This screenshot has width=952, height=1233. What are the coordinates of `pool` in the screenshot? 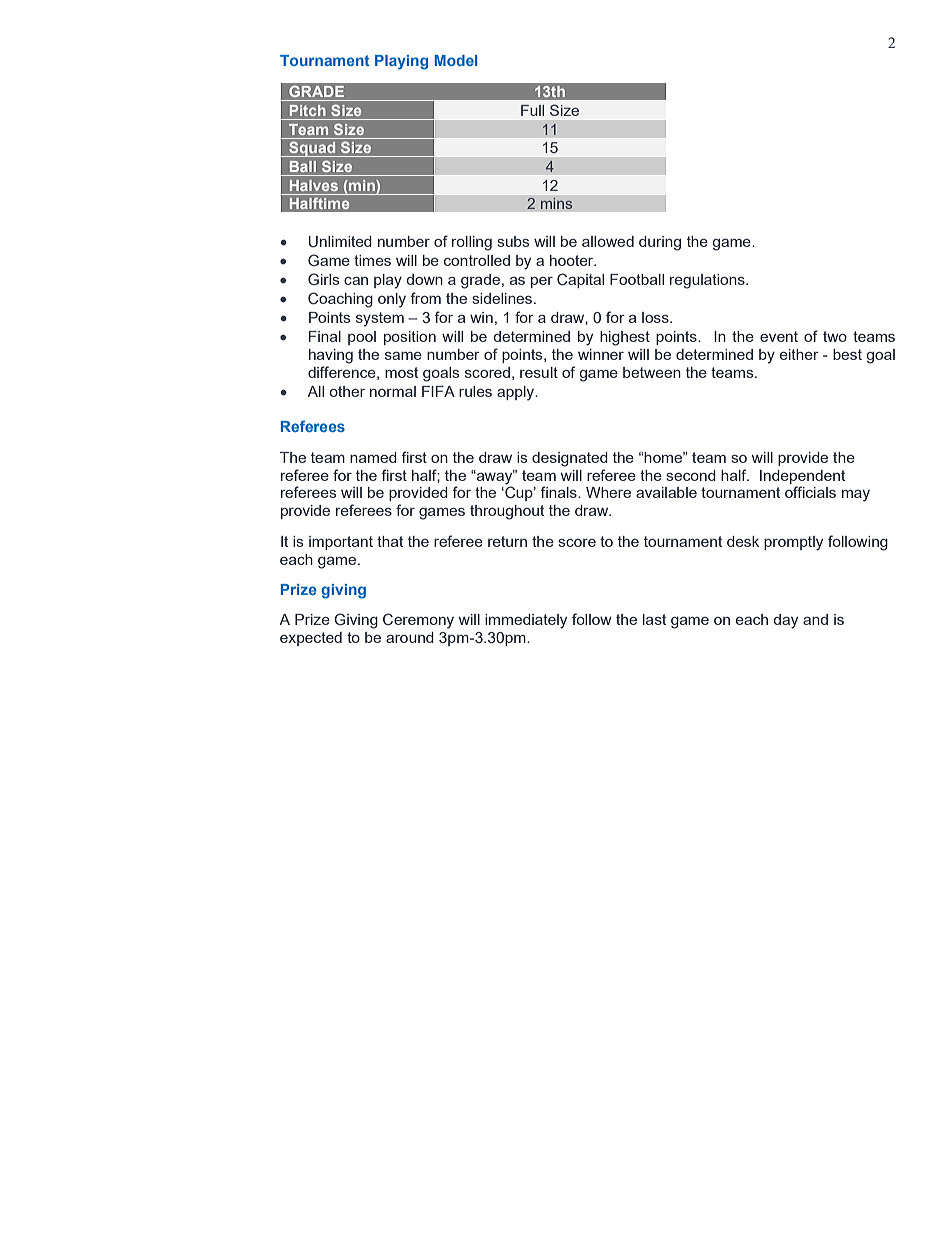 It's located at (362, 338).
